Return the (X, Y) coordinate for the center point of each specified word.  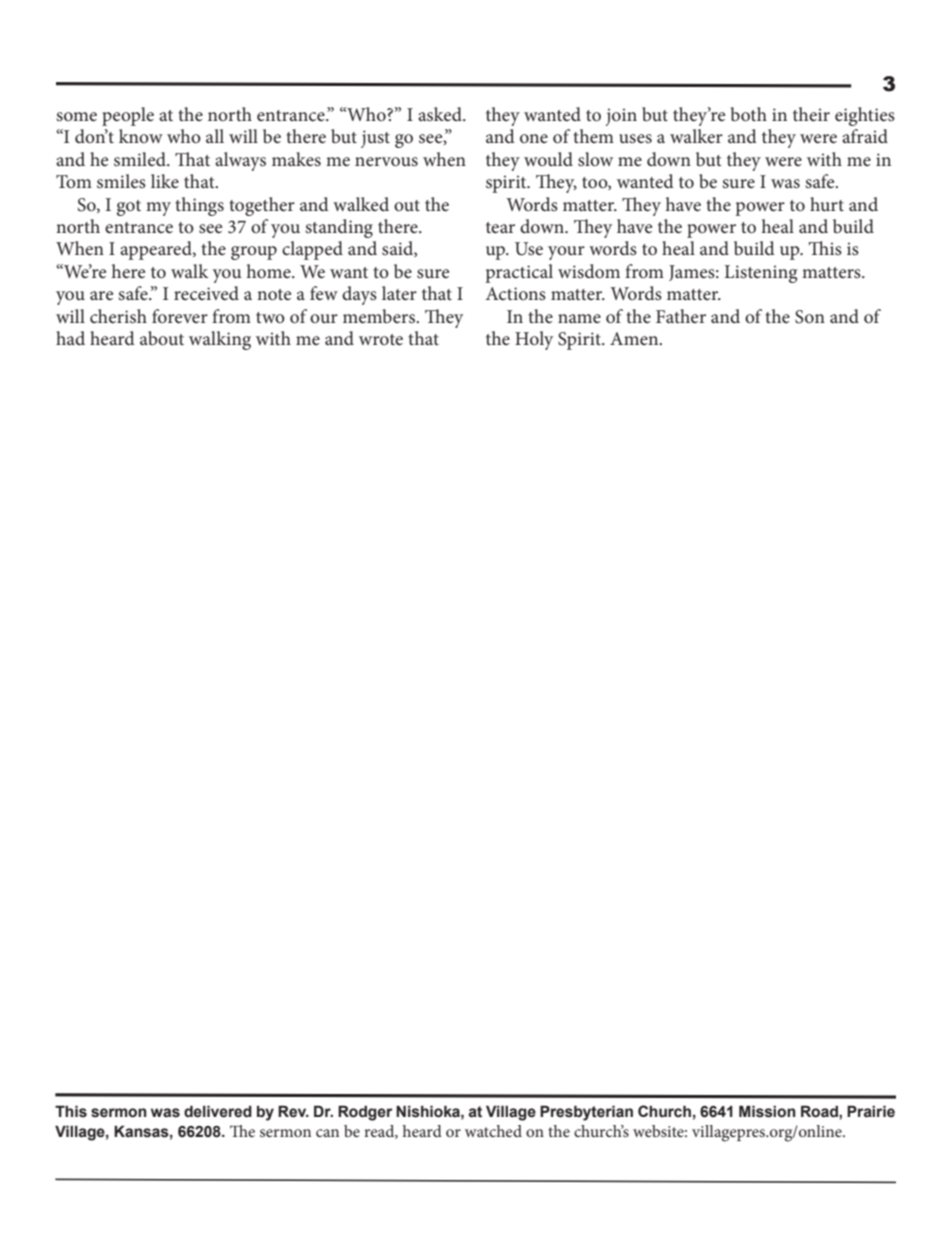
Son (810, 317)
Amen (635, 338)
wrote (381, 340)
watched (493, 1131)
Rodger (365, 1113)
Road (820, 1111)
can (327, 1133)
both (749, 114)
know (141, 136)
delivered (218, 1111)
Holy (534, 340)
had (70, 338)
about (162, 338)
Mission (767, 1111)
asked (441, 114)
